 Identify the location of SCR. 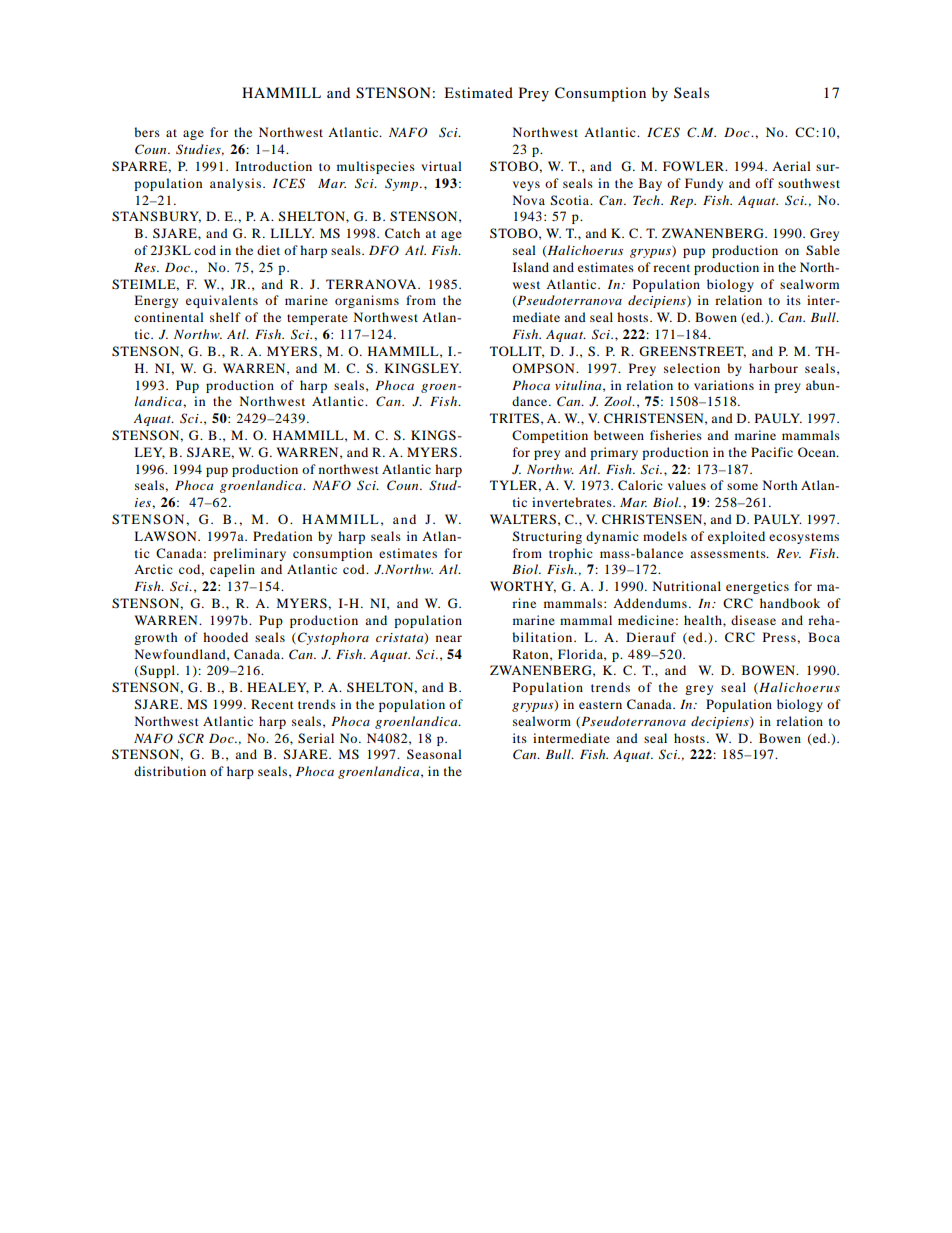
(191, 738).
